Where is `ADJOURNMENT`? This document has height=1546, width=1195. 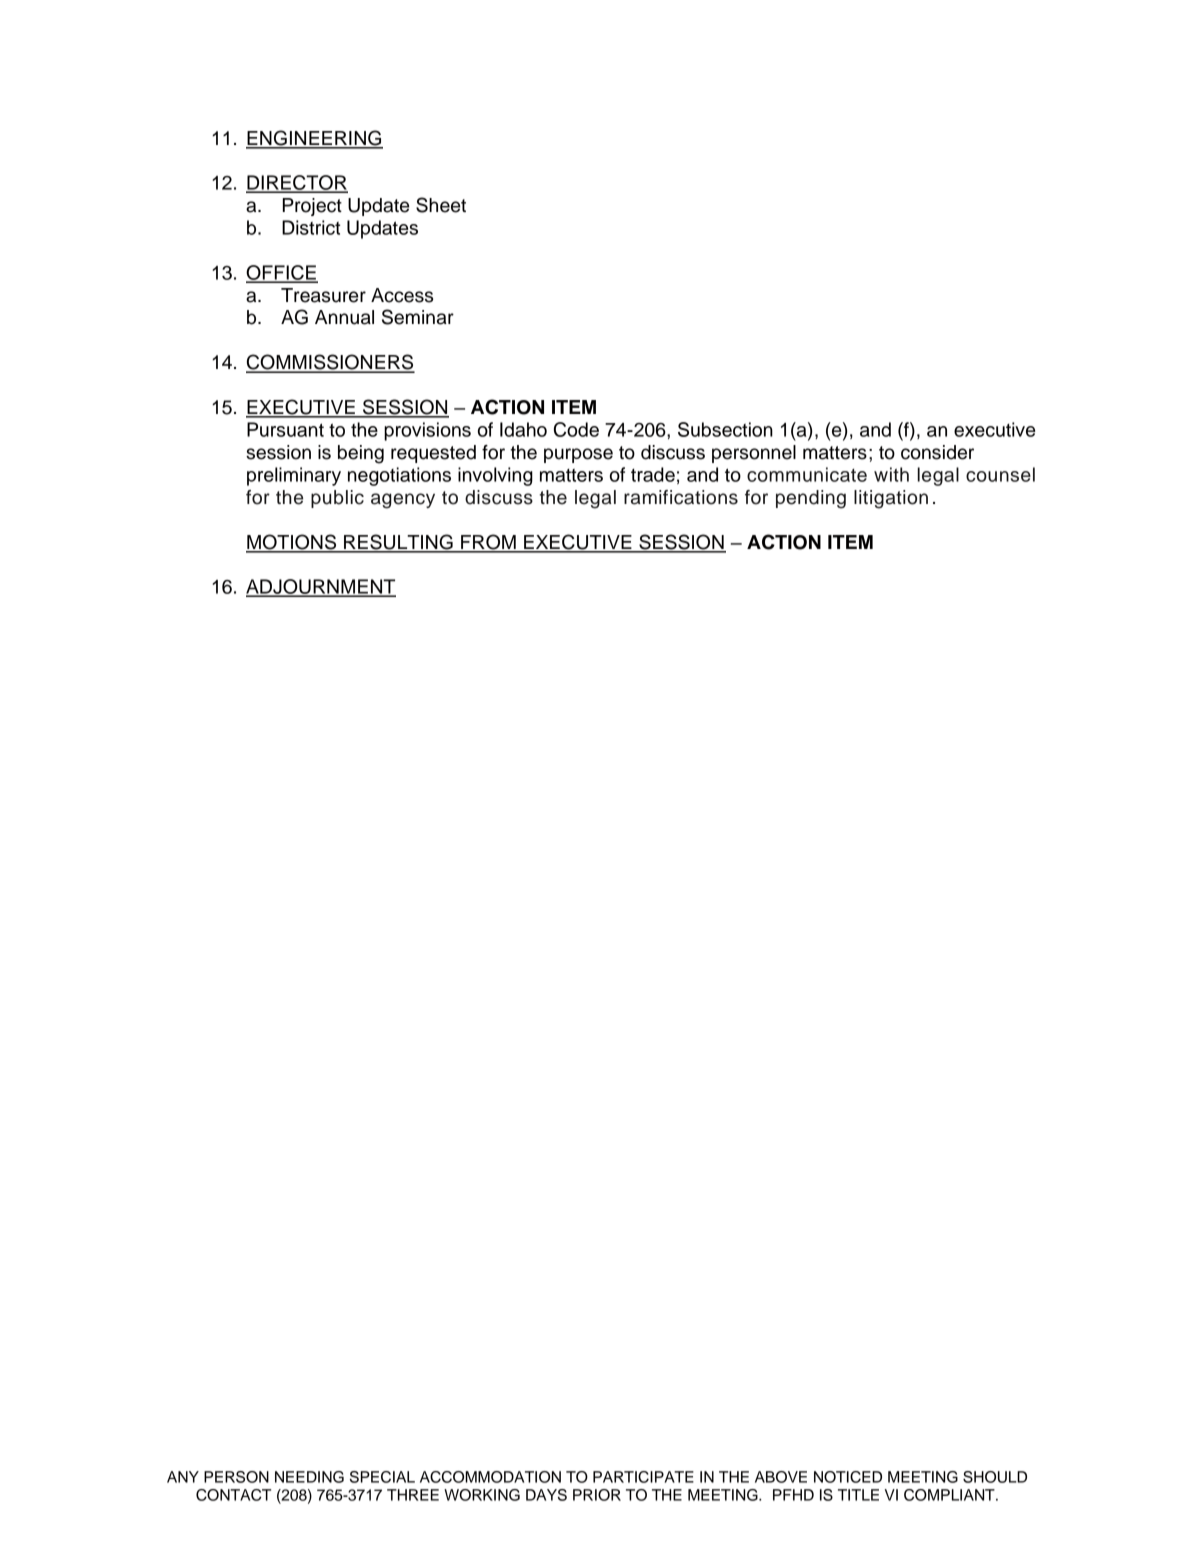
ADJOURNMENT is located at coordinates (321, 587).
